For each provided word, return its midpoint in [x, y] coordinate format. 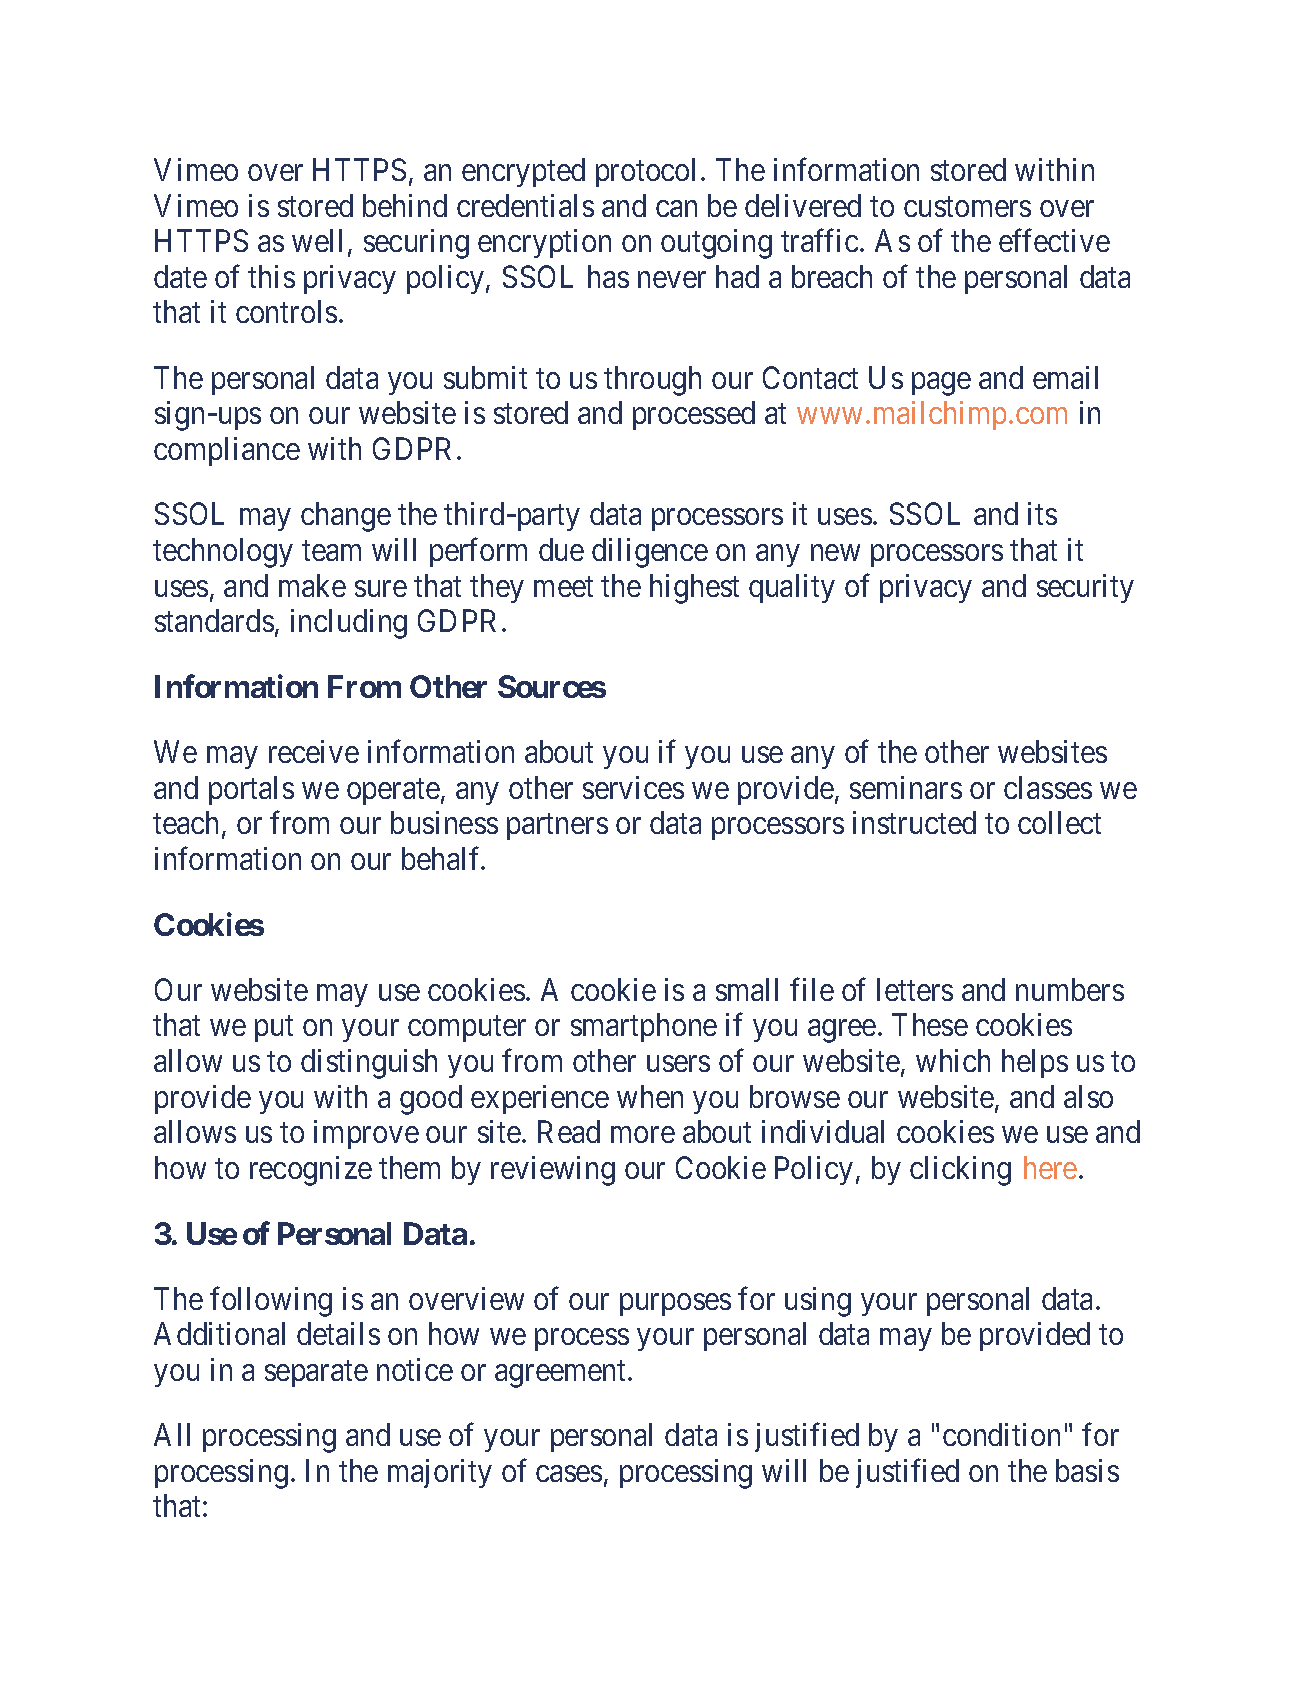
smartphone [644, 1027]
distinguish [369, 1064]
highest [694, 589]
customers [967, 207]
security [1085, 588]
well [317, 240]
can [676, 208]
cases [569, 1474]
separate [316, 1374]
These [930, 1024]
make [312, 585]
